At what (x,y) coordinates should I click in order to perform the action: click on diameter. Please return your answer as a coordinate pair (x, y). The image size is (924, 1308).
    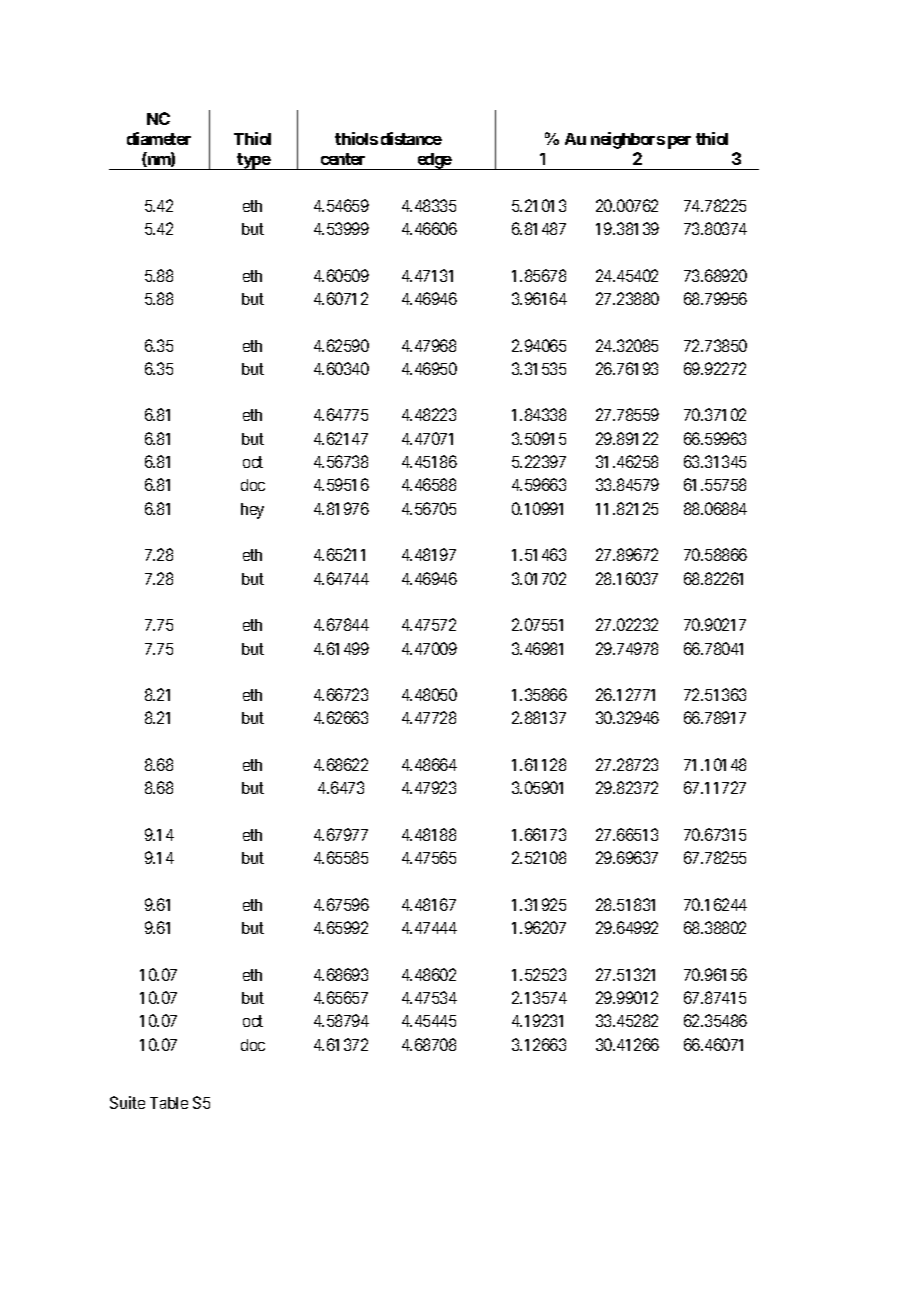
    Looking at the image, I should click on (159, 138).
